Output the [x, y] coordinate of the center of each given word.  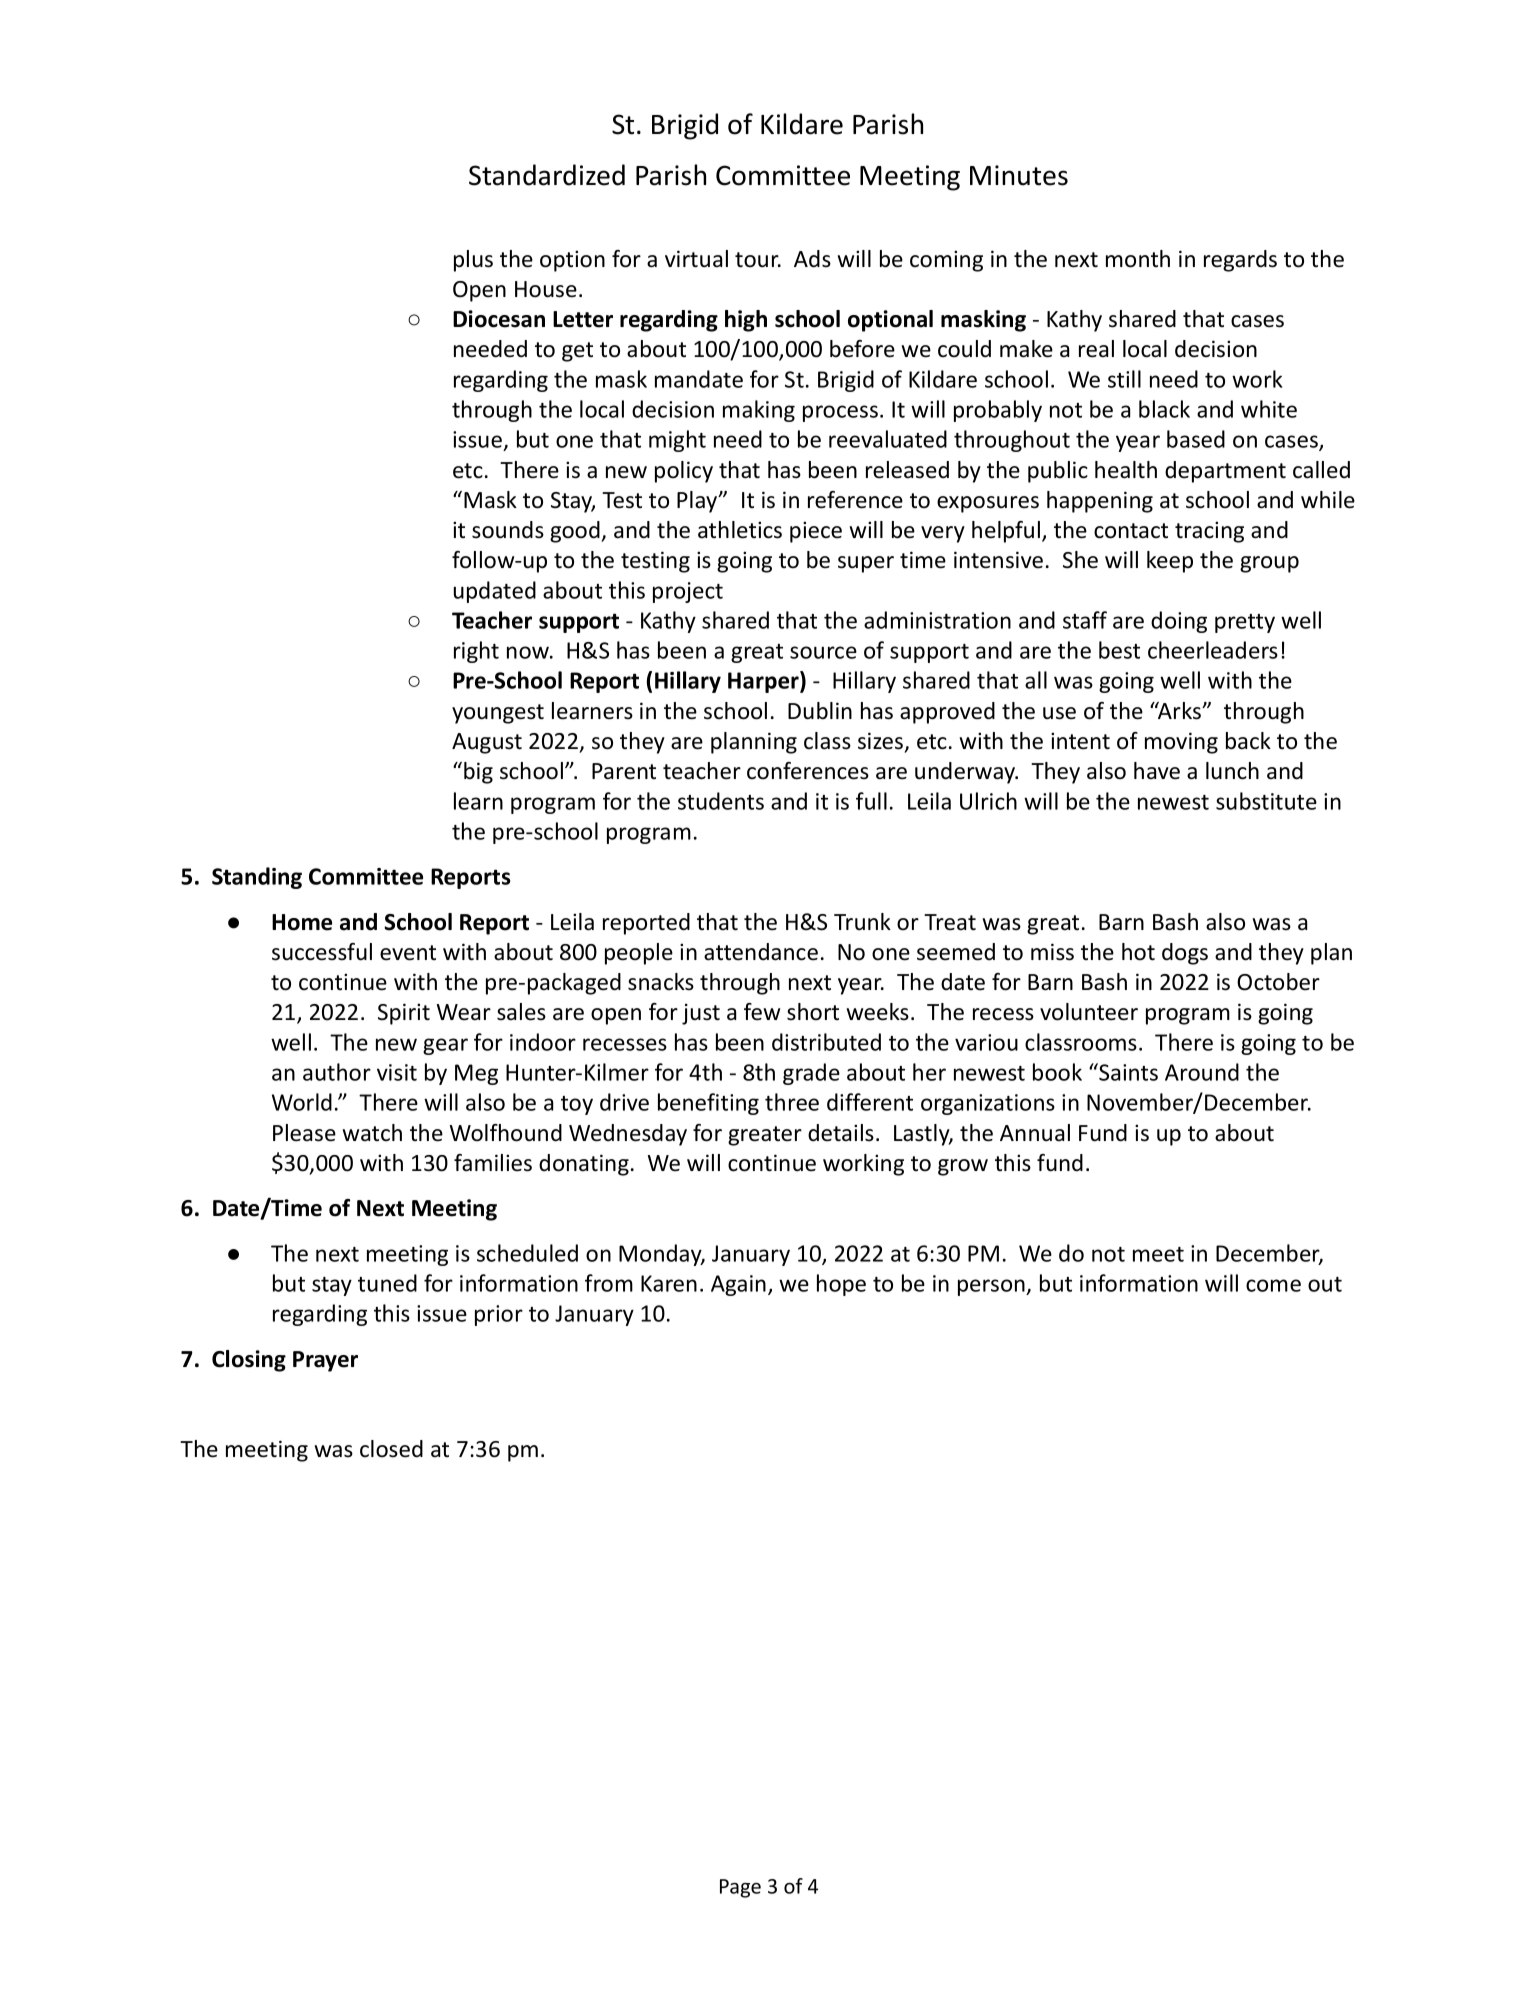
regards [1240, 261]
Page [740, 1888]
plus [473, 261]
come [1273, 1285]
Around [1202, 1072]
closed [391, 1449]
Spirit [404, 1014]
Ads [812, 259]
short [813, 1012]
